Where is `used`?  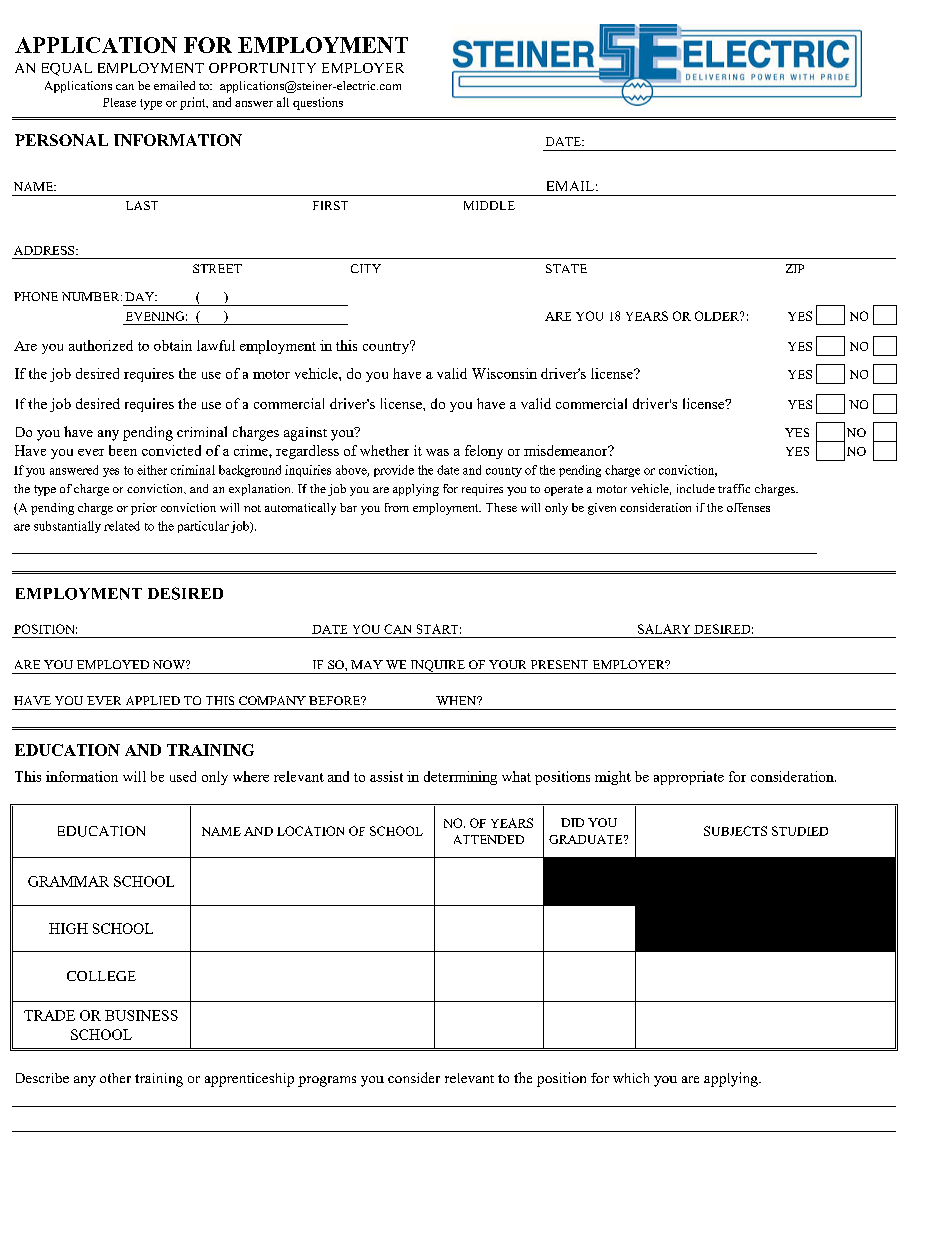 used is located at coordinates (183, 776).
